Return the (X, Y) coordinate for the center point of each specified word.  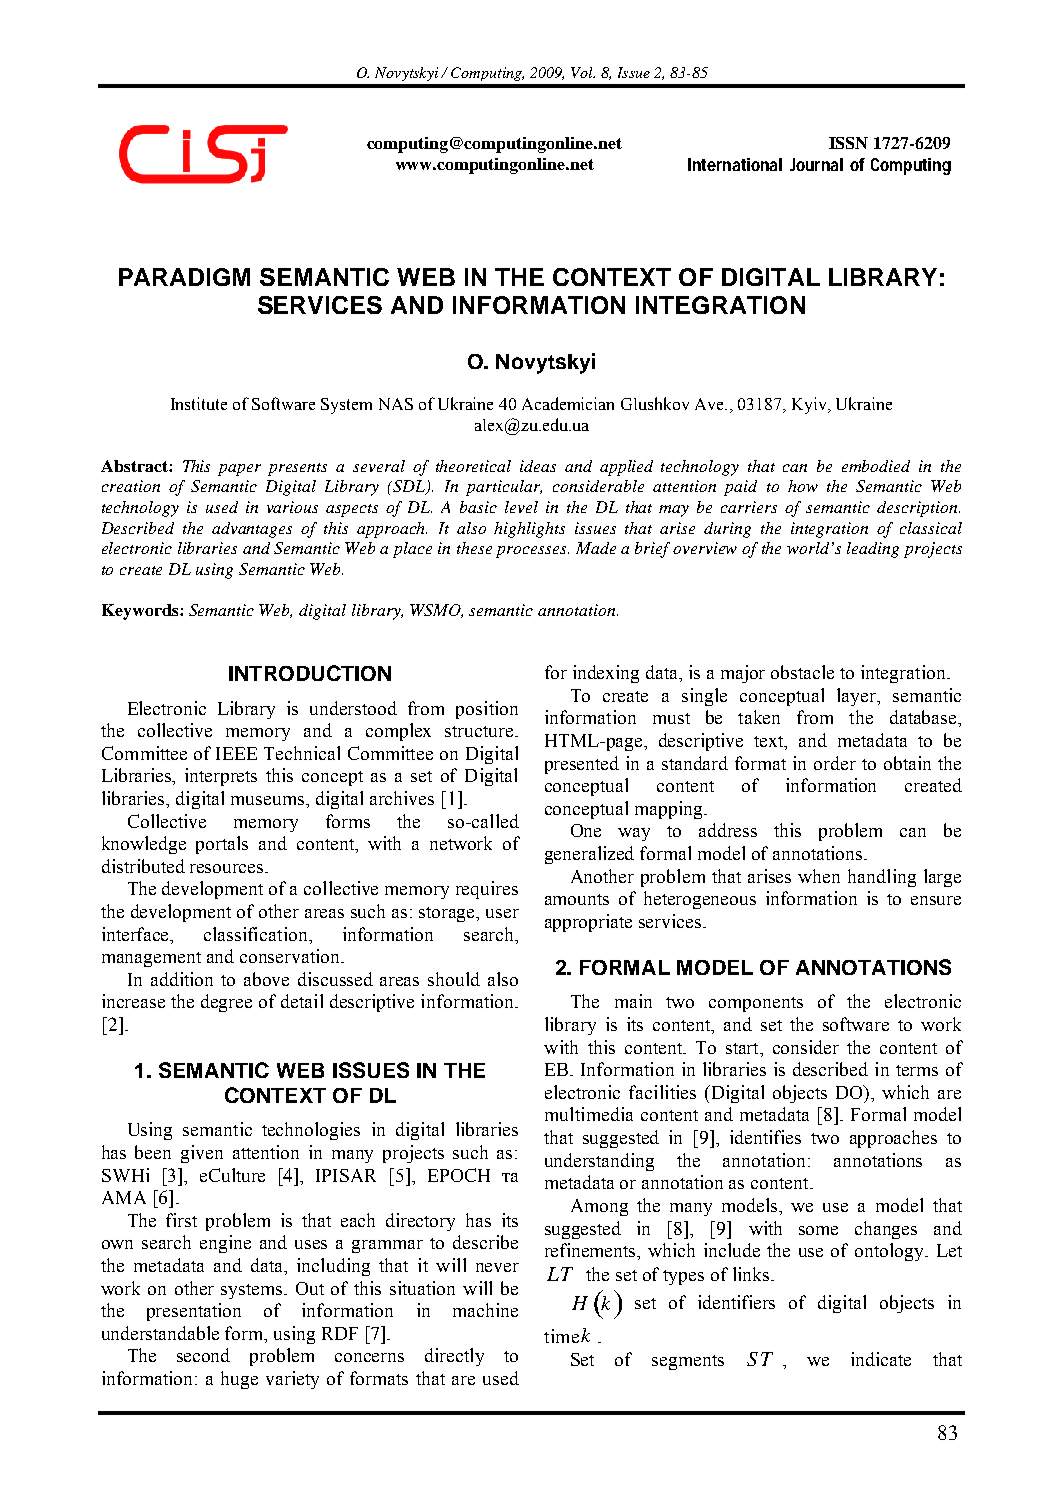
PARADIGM (184, 277)
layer (858, 697)
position (487, 710)
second (203, 1355)
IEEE (236, 753)
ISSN (848, 143)
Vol (583, 72)
